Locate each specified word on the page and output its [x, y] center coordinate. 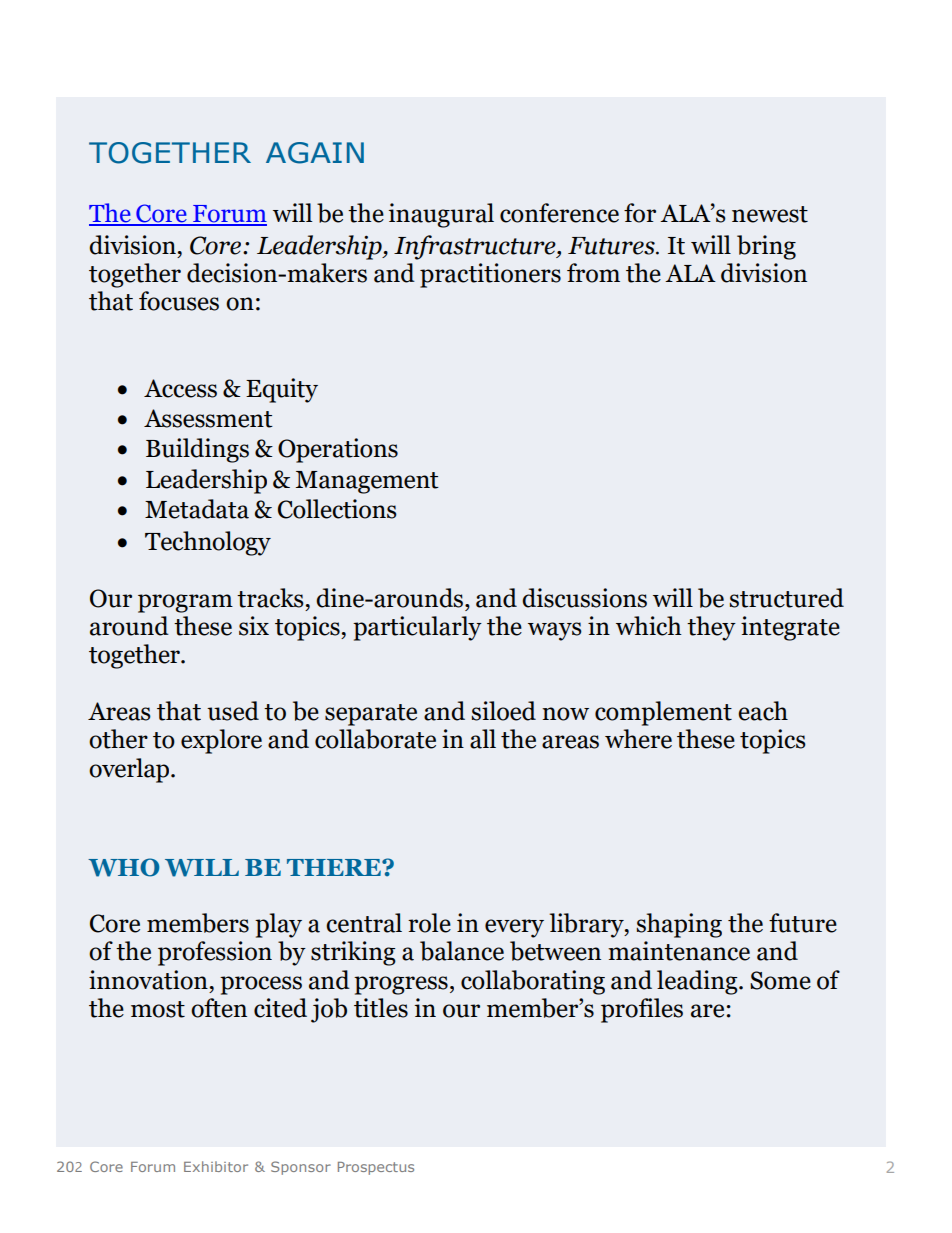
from [593, 273]
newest [770, 214]
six [254, 626]
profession [215, 953]
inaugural [441, 215]
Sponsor [301, 1168]
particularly [417, 628]
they [711, 628]
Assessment [208, 418]
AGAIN [315, 153]
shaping [679, 925]
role [429, 923]
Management [367, 482]
